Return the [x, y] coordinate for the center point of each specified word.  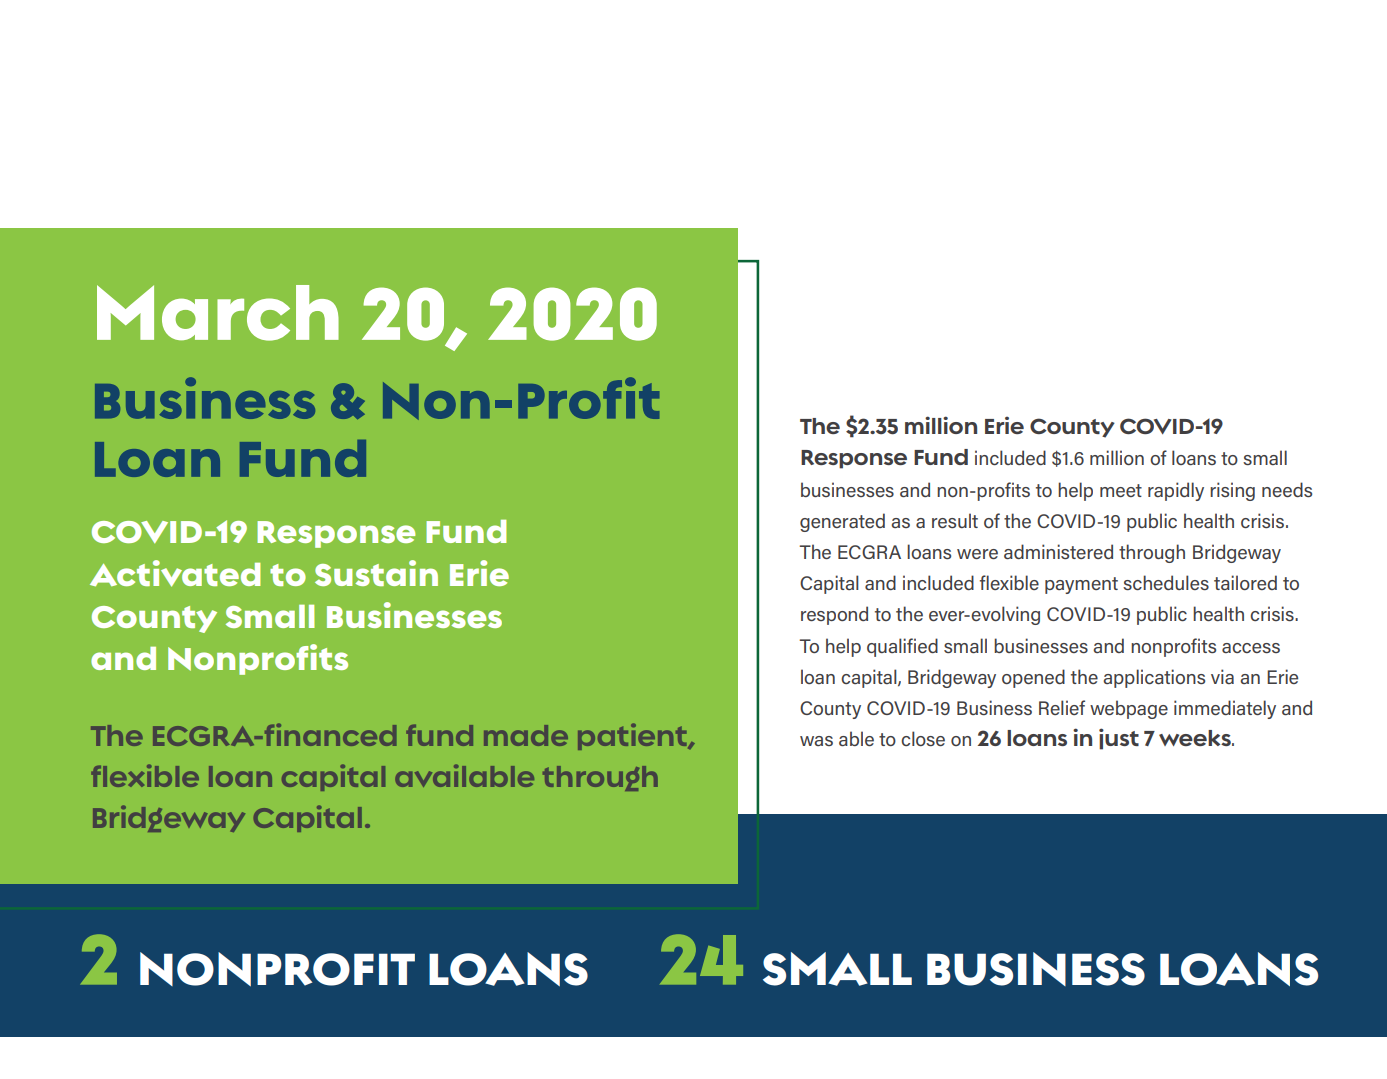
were [977, 554]
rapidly [1176, 491]
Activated [175, 573]
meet [1121, 490]
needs [1287, 489]
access [1251, 648]
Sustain [376, 573]
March [218, 313]
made [526, 735]
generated [842, 522]
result [955, 520]
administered [1058, 551]
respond [834, 615]
